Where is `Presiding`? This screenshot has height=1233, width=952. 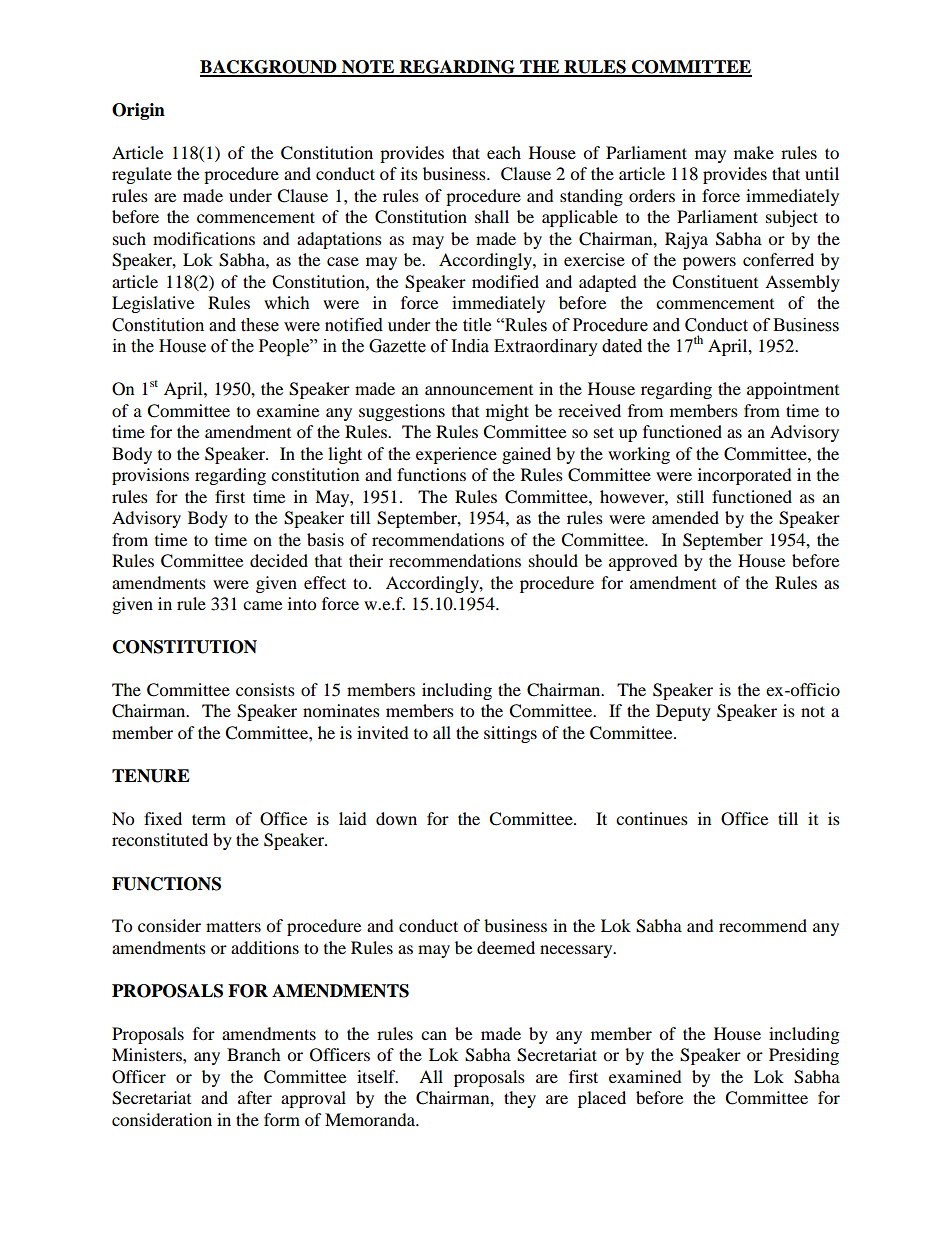 Presiding is located at coordinates (804, 1056).
